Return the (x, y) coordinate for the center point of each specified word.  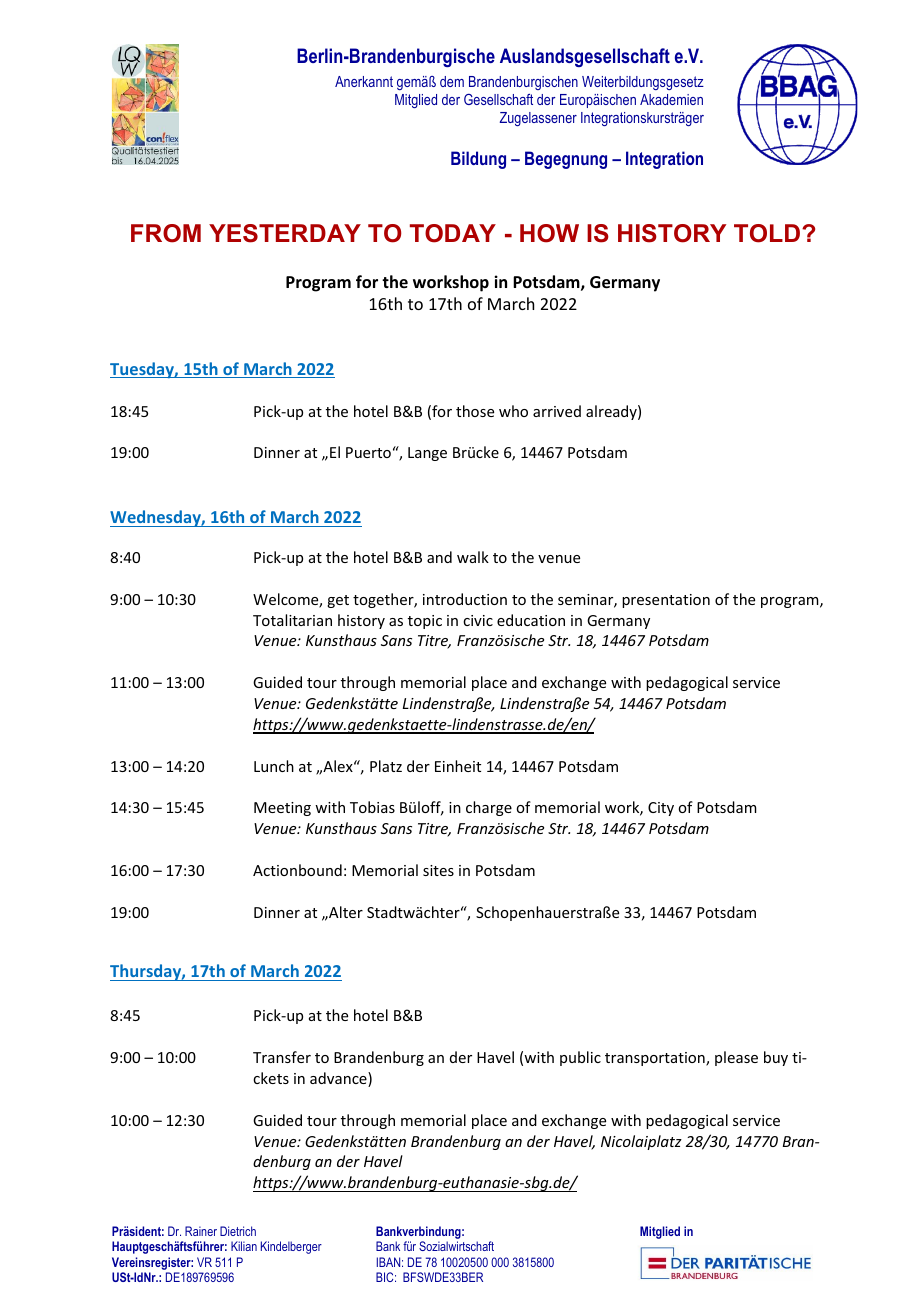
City (661, 809)
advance (339, 1079)
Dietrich (238, 1231)
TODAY (453, 233)
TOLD (767, 233)
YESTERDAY (285, 233)
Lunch (274, 766)
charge (489, 808)
